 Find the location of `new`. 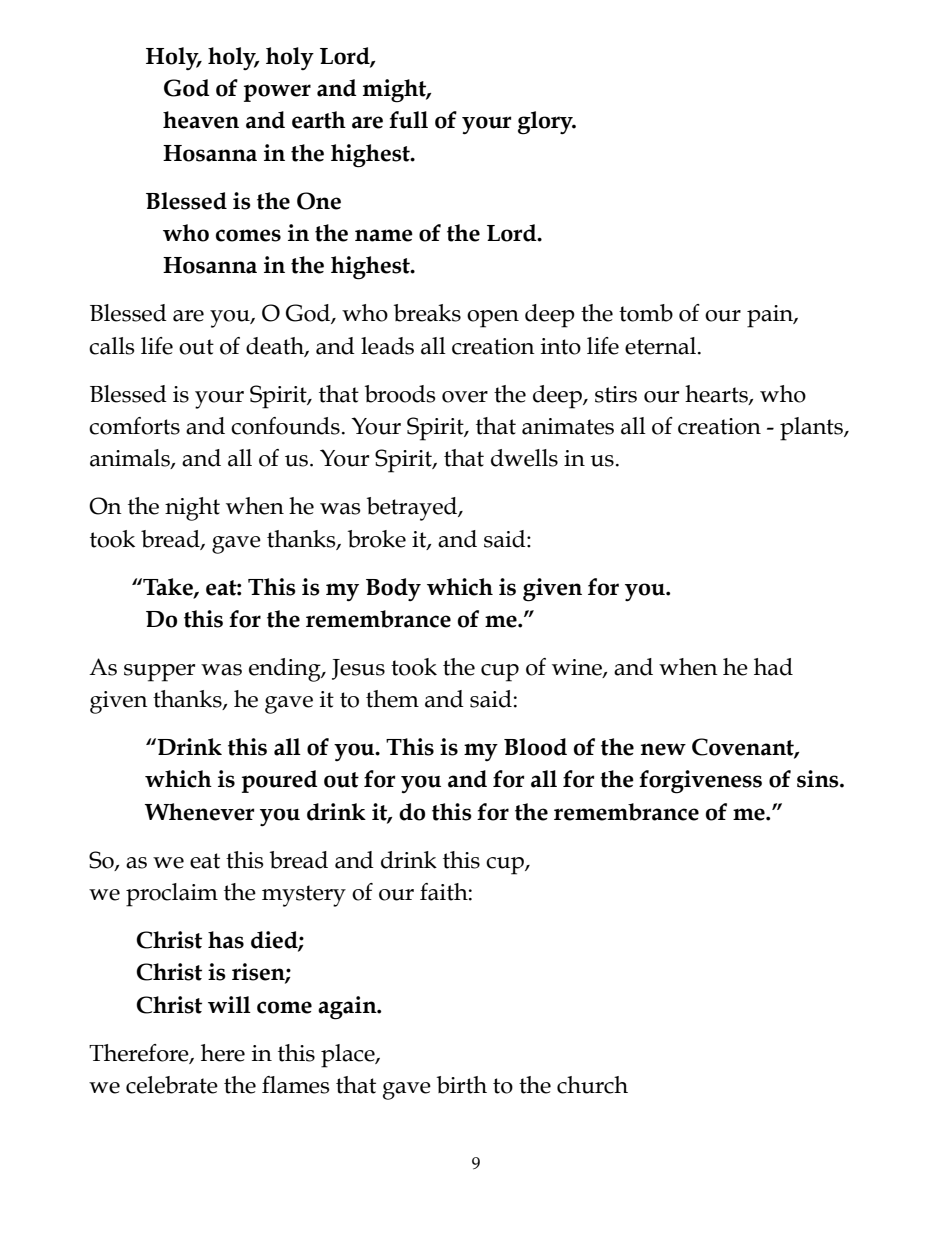

new is located at coordinates (663, 749).
